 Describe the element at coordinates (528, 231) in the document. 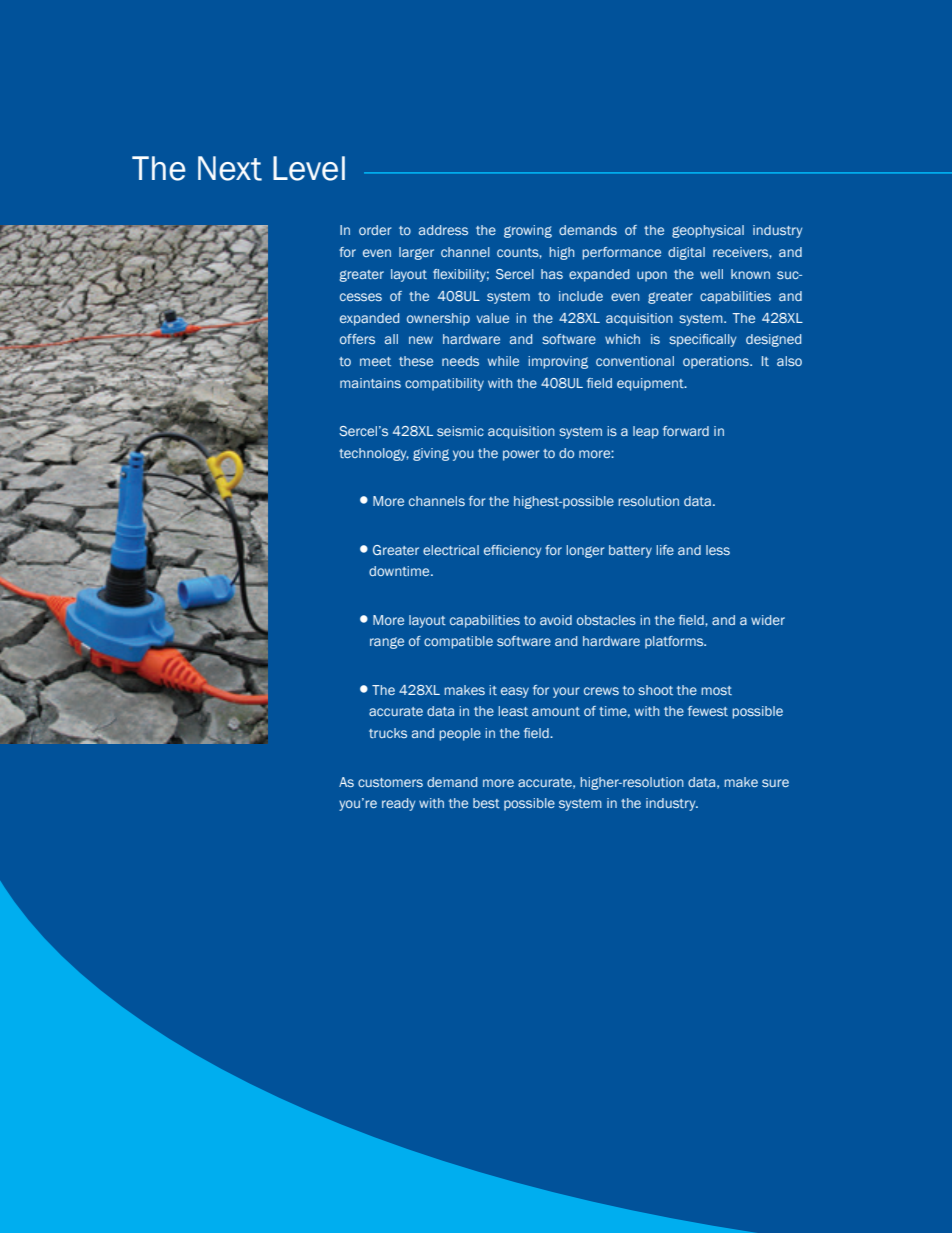

I see `growing` at that location.
